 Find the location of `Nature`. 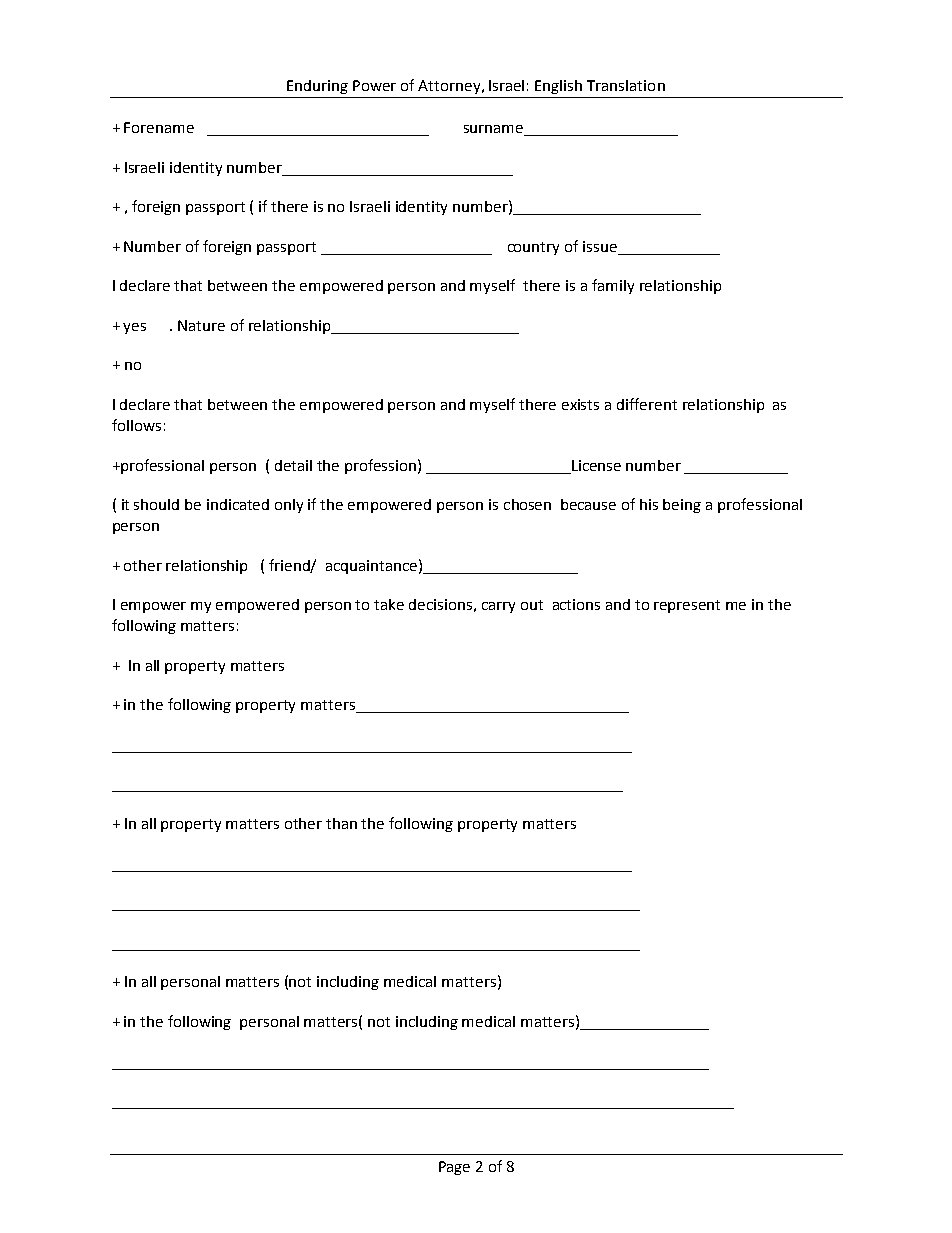

Nature is located at coordinates (201, 325).
